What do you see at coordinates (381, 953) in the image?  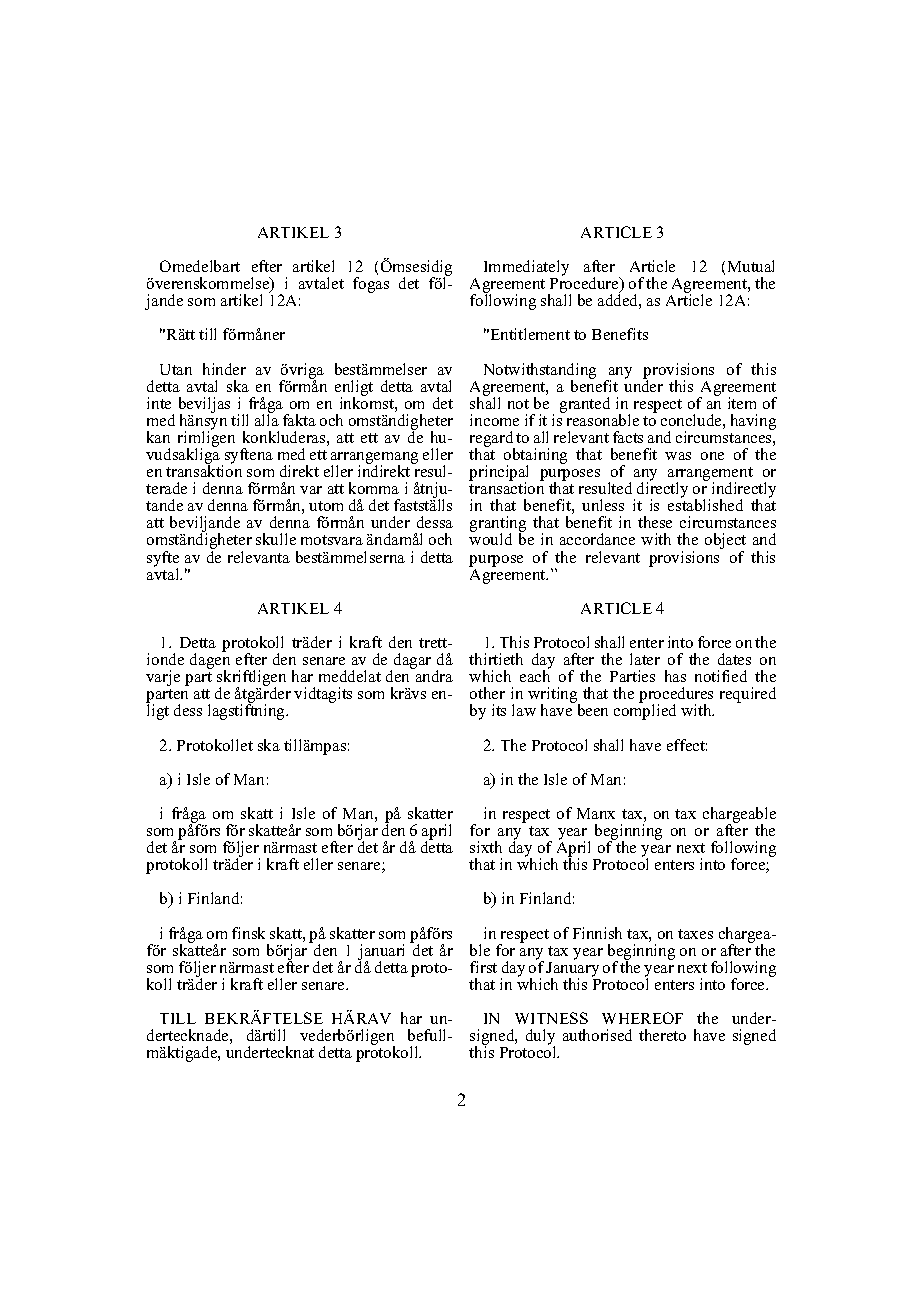 I see `januari` at bounding box center [381, 953].
